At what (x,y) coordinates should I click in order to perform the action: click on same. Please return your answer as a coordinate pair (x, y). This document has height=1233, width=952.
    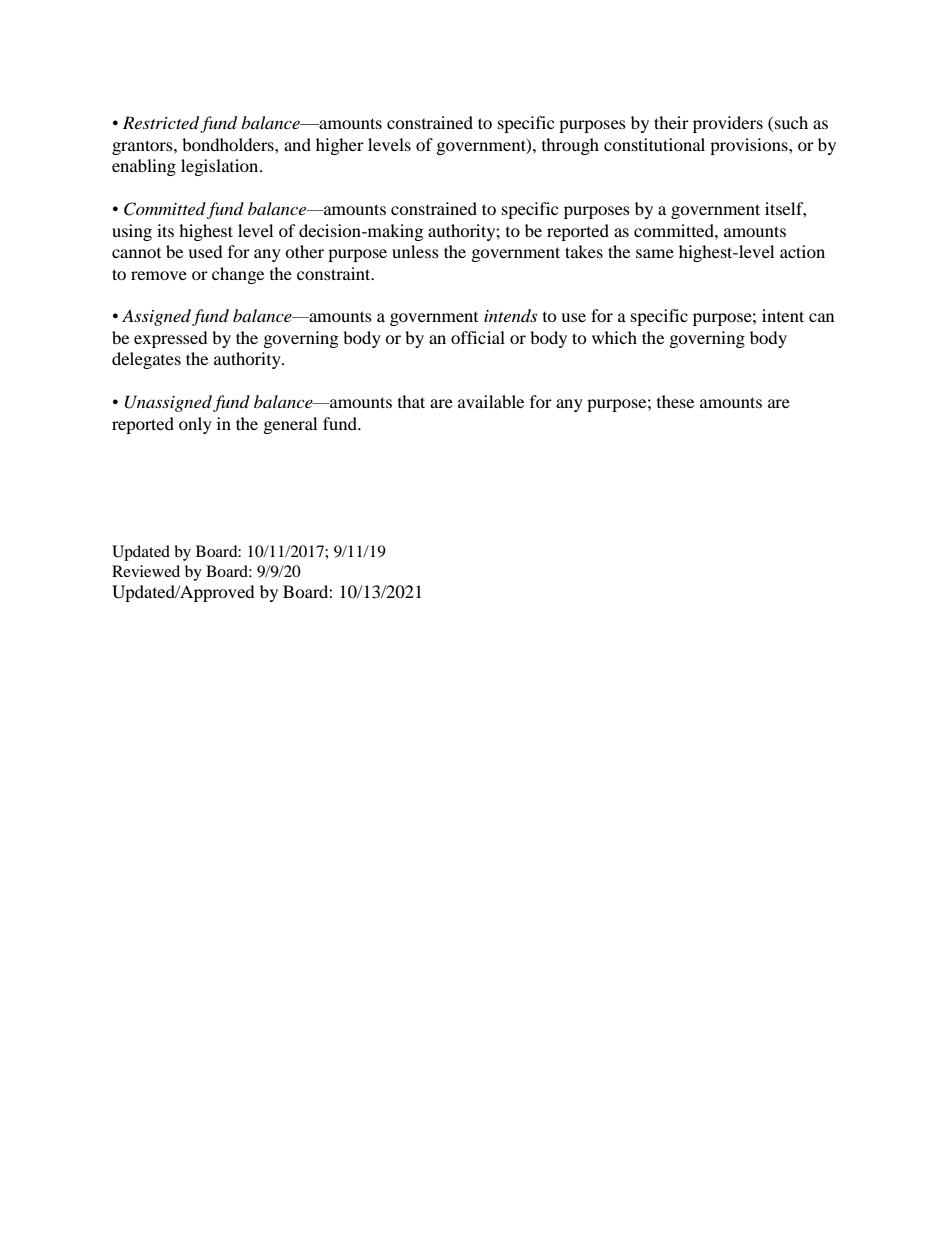
    Looking at the image, I should click on (655, 253).
